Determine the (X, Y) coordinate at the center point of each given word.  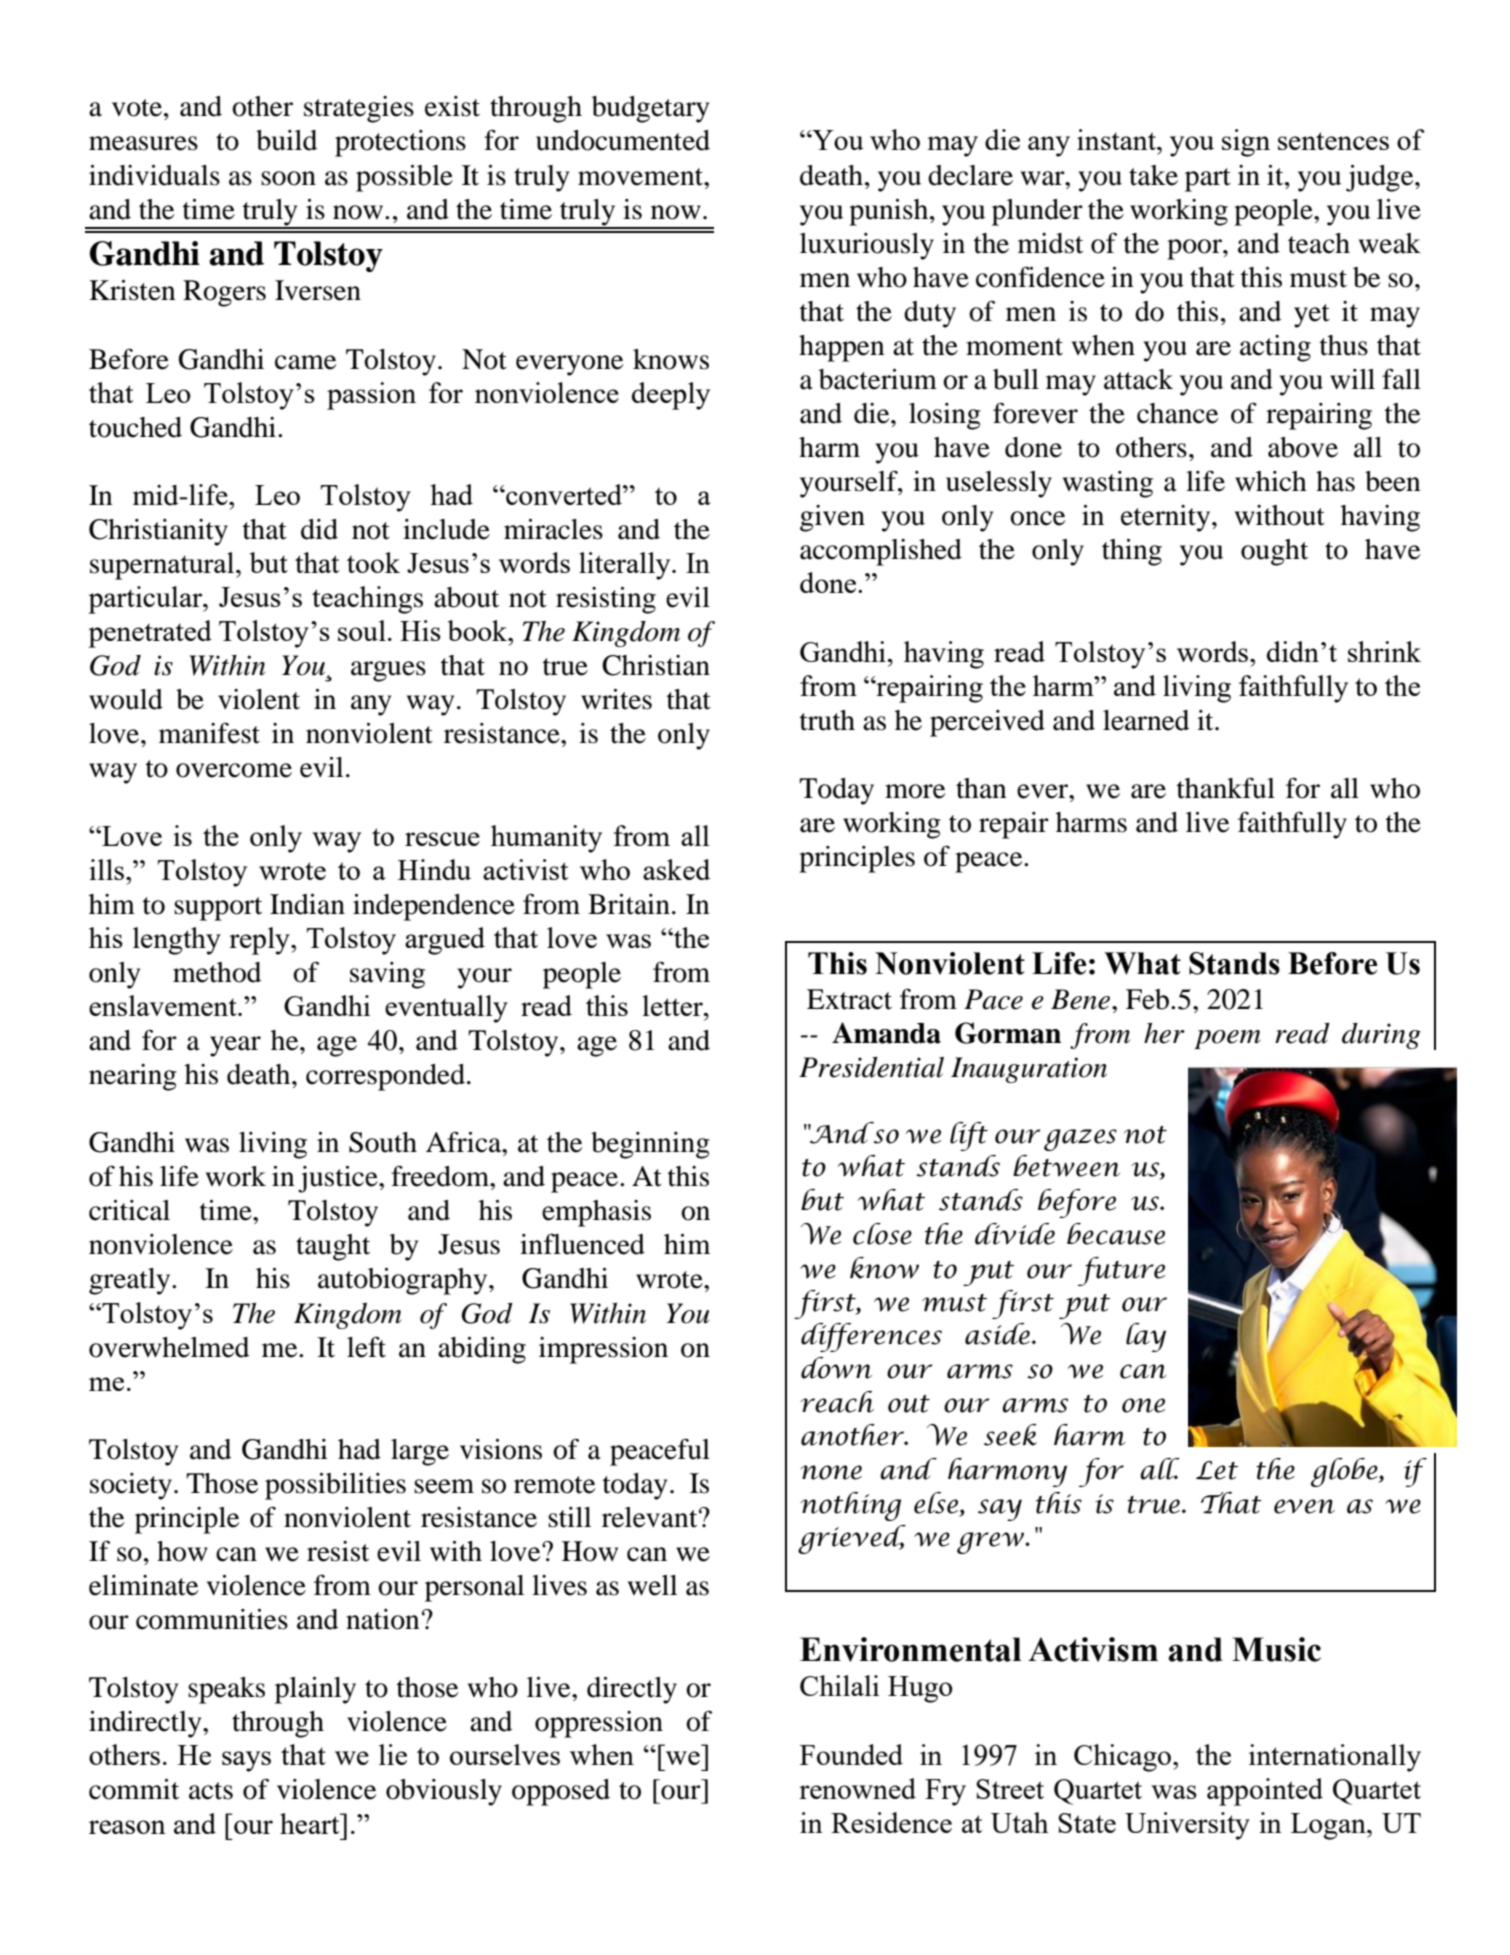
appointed (1265, 1792)
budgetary (650, 109)
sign (1246, 143)
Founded (851, 1754)
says (246, 1761)
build (286, 140)
